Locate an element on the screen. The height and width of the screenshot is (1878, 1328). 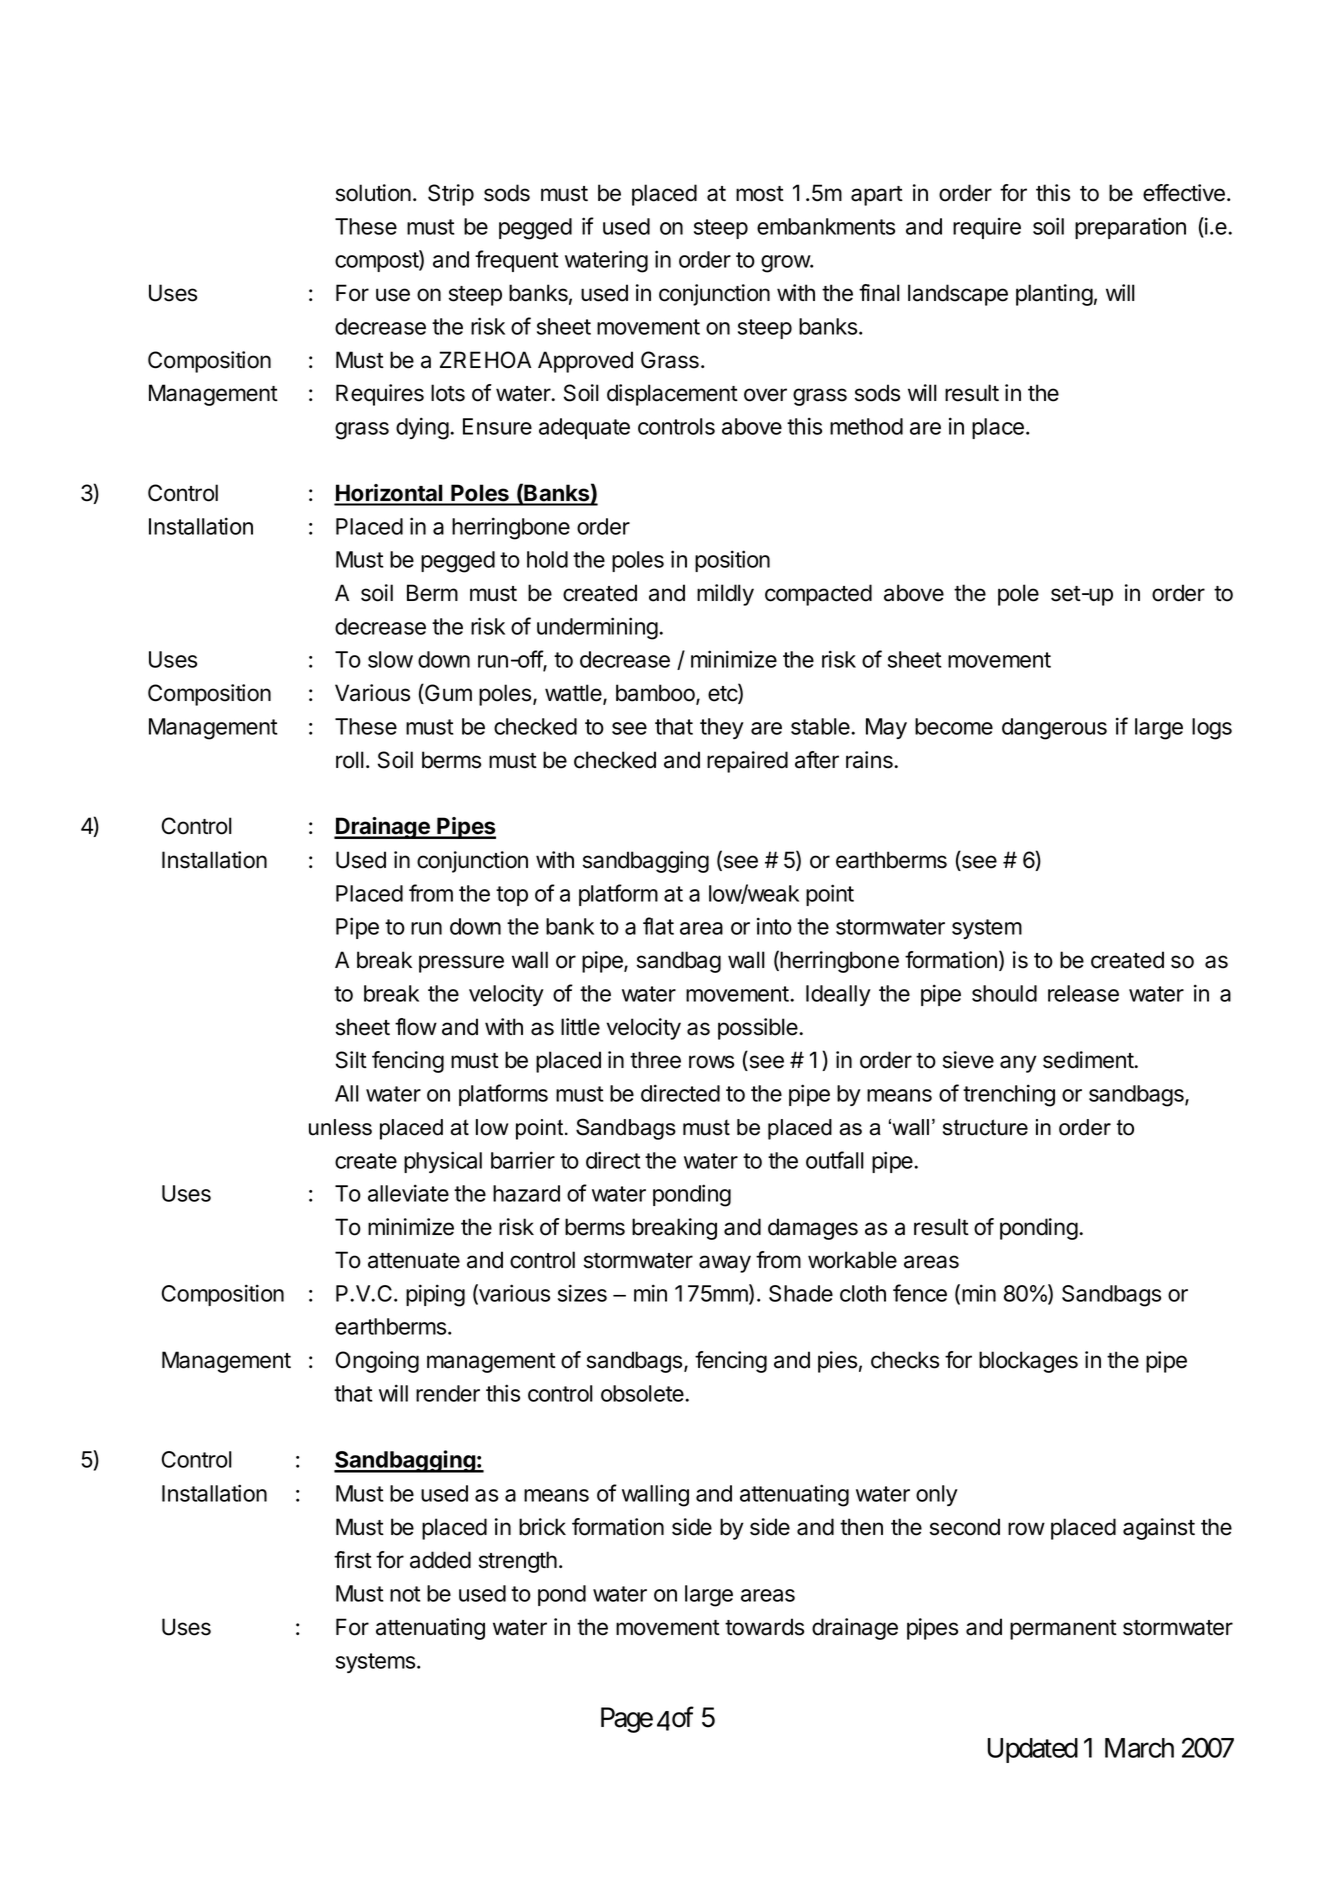
preparation is located at coordinates (1130, 228).
